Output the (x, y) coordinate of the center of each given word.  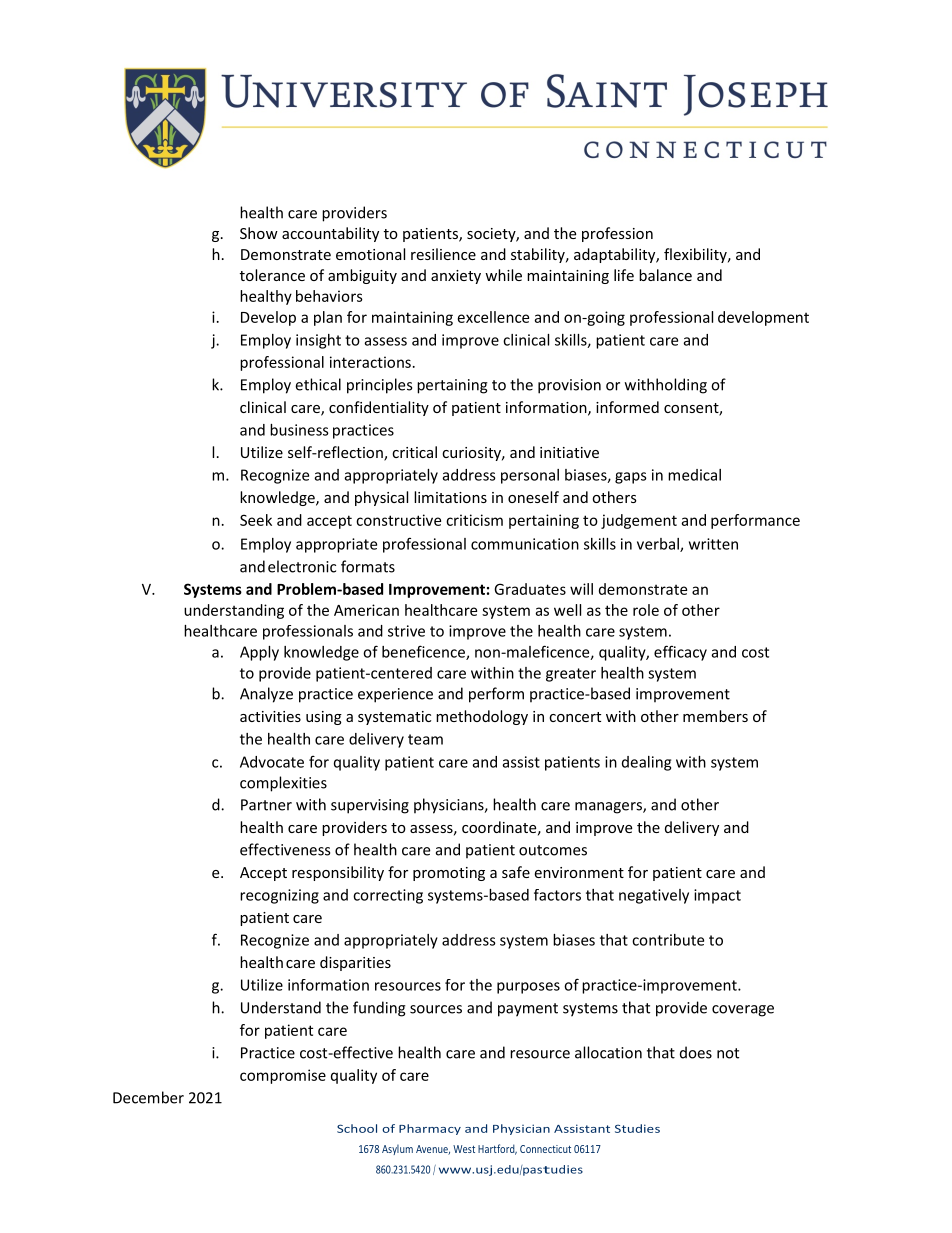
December (148, 1097)
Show (259, 233)
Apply (259, 653)
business (299, 430)
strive (406, 631)
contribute (668, 940)
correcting (388, 896)
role (646, 610)
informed (627, 407)
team (425, 739)
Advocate (272, 762)
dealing (646, 763)
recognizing (279, 896)
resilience (443, 254)
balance (665, 275)
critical (414, 452)
